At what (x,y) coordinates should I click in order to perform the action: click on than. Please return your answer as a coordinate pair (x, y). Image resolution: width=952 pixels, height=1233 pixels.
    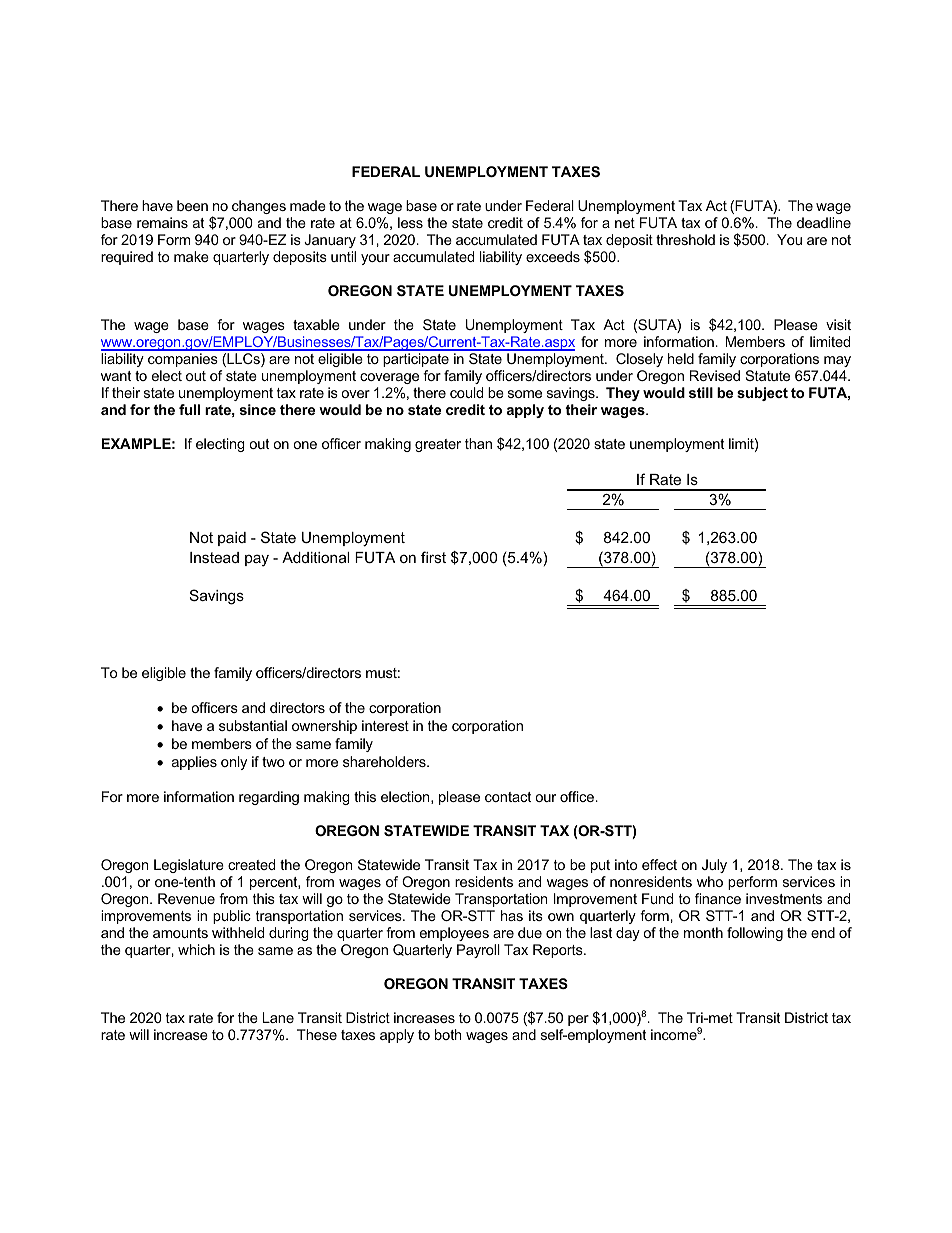
    Looking at the image, I should click on (478, 443).
